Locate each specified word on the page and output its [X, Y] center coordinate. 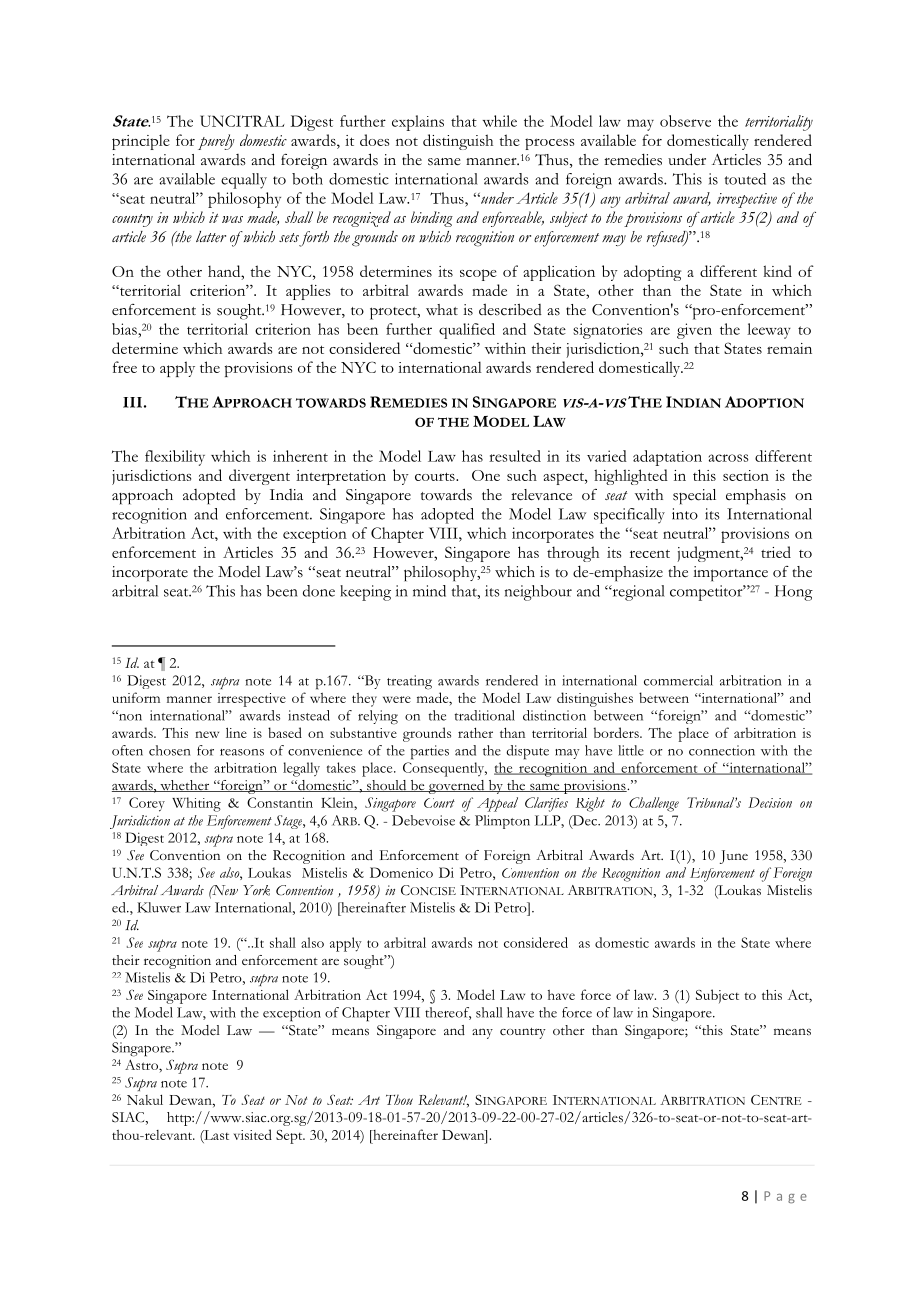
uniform [136, 697]
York [256, 890]
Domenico [401, 872]
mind [429, 591]
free [125, 367]
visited [253, 1134]
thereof [448, 1013]
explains [418, 123]
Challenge [654, 804]
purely [216, 142]
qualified [467, 331]
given [694, 331]
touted [745, 179]
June [734, 857]
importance [730, 573]
